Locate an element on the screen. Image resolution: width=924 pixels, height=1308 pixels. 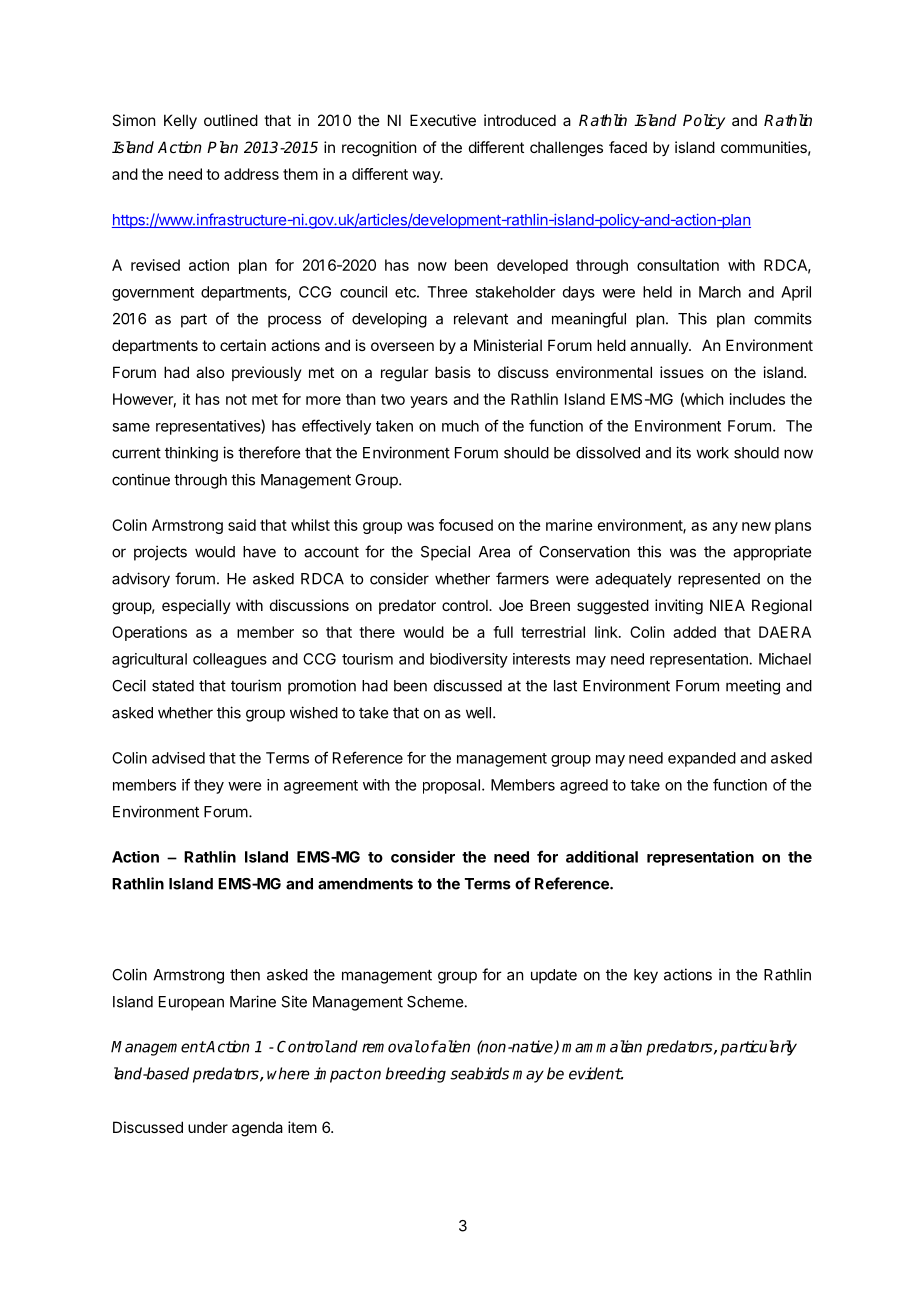
they is located at coordinates (209, 786).
